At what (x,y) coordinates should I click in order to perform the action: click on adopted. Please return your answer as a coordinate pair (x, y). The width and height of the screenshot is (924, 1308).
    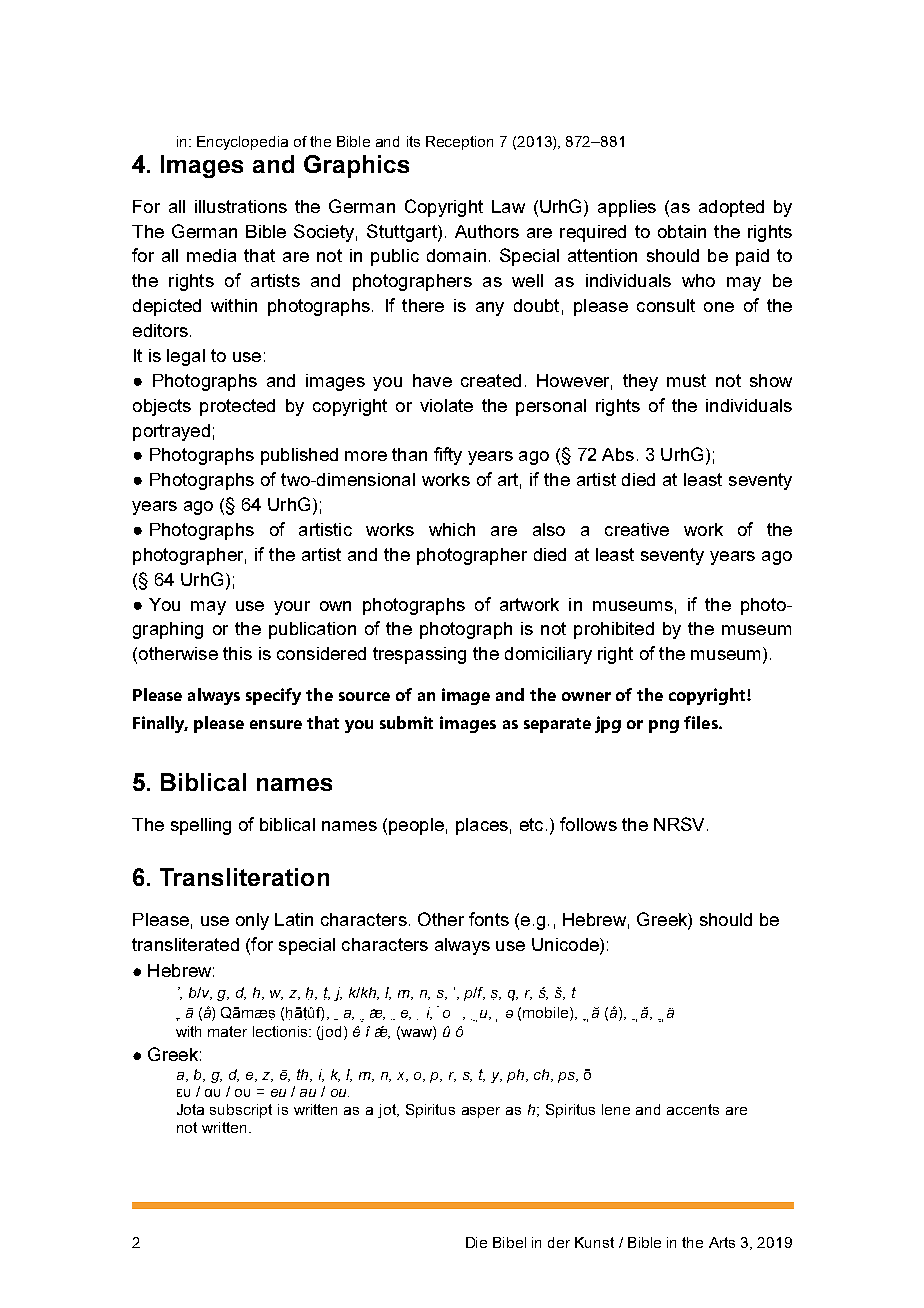
    Looking at the image, I should click on (731, 208).
